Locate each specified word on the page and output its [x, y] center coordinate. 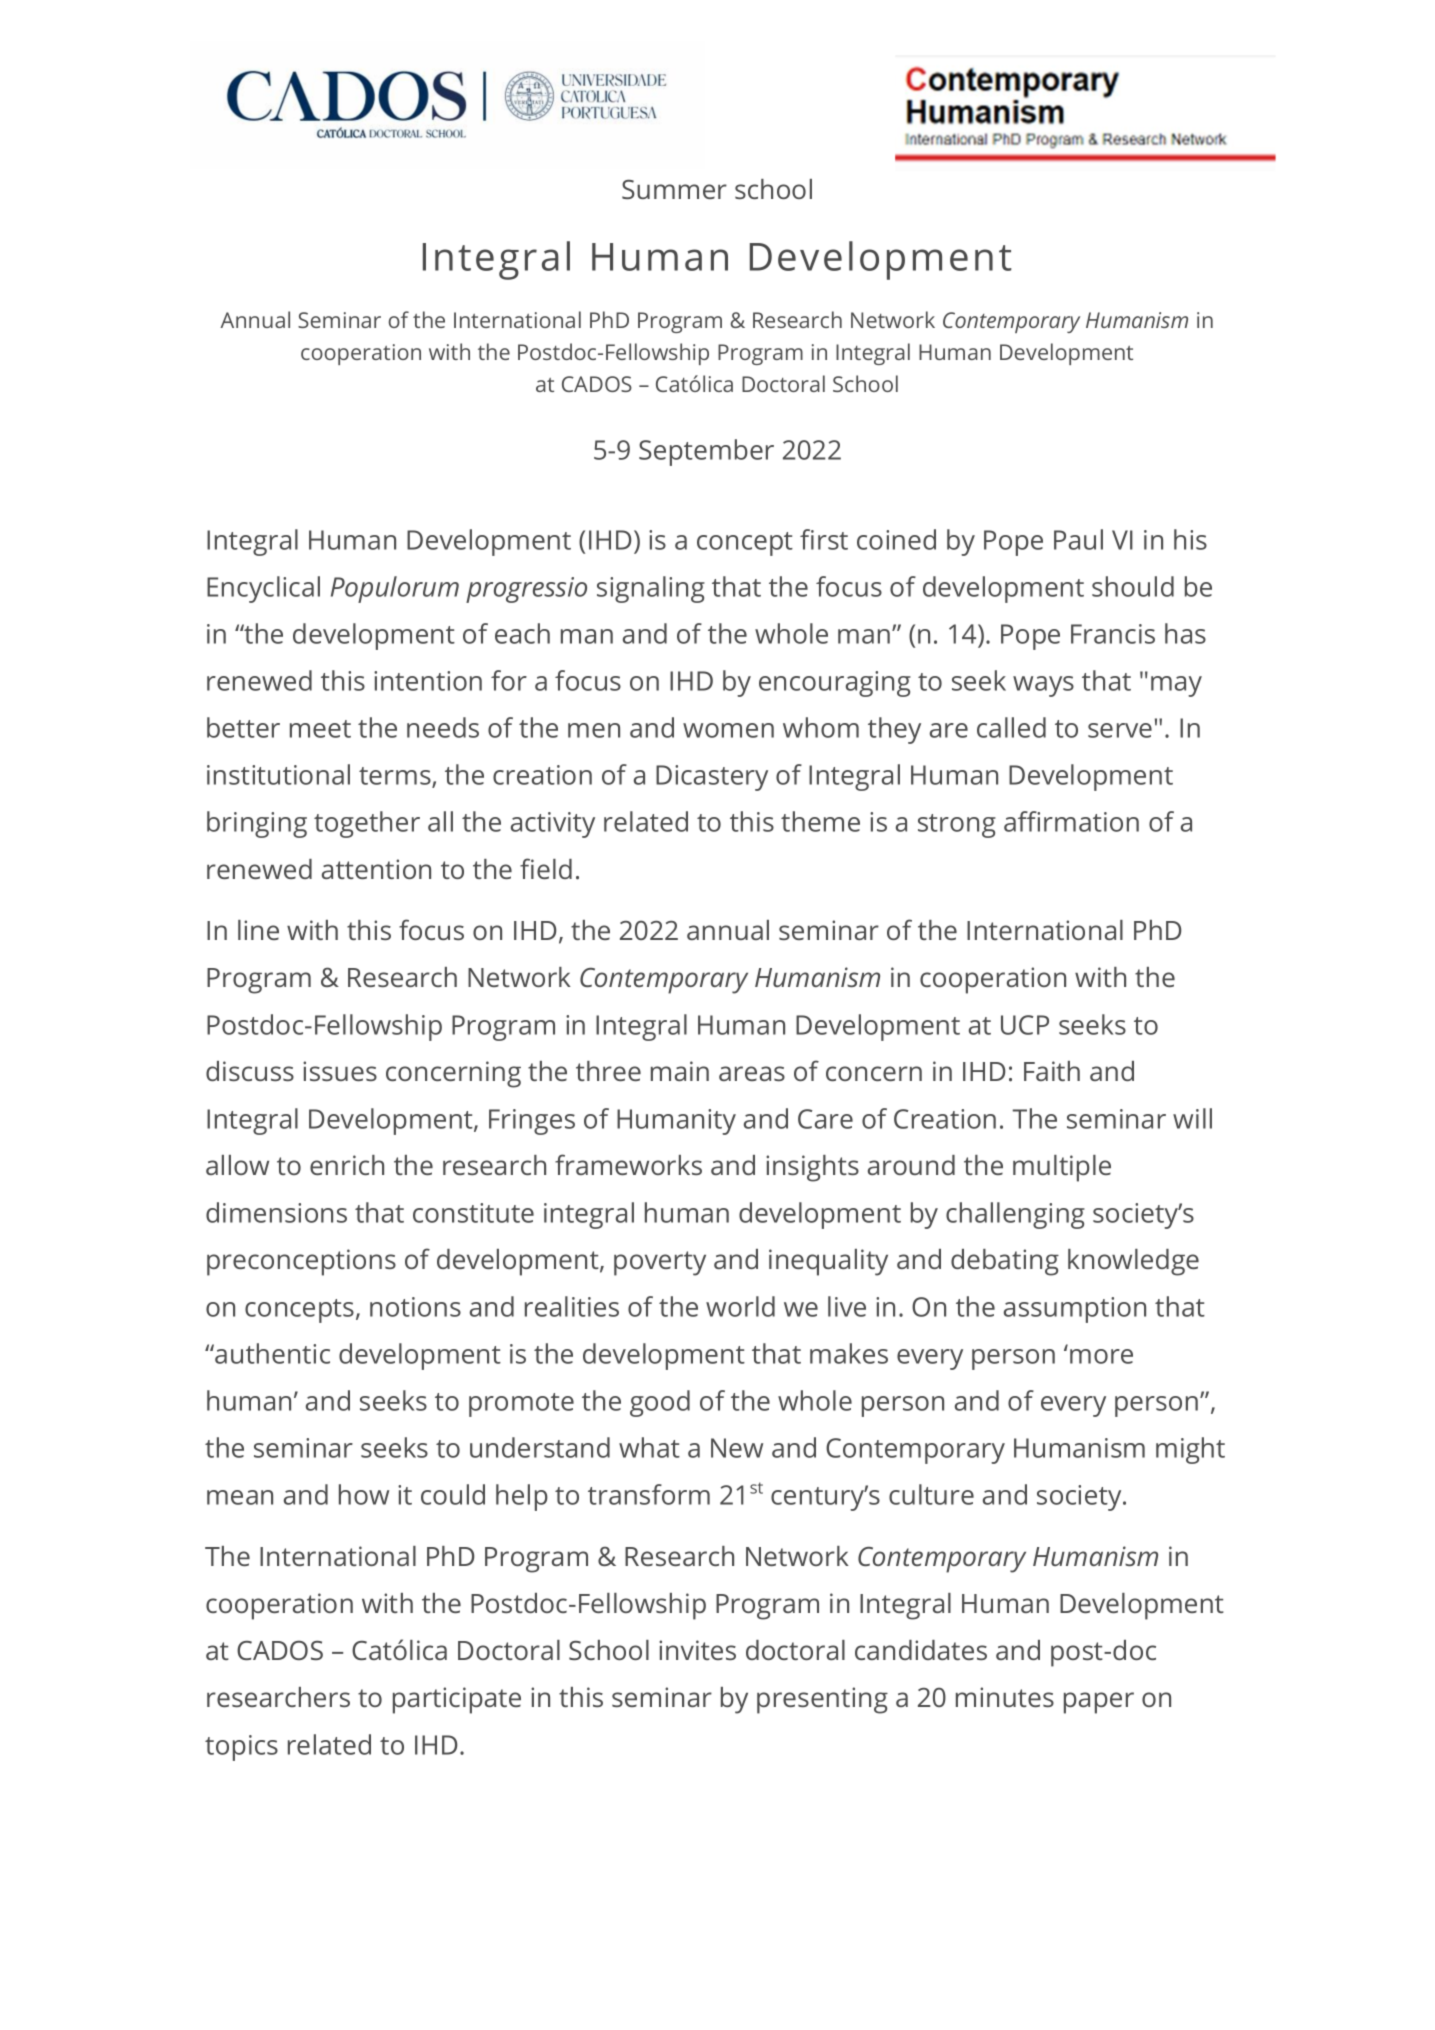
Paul [1078, 539]
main [680, 1071]
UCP [1025, 1025]
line [258, 930]
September [706, 452]
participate [457, 1700]
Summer [674, 189]
